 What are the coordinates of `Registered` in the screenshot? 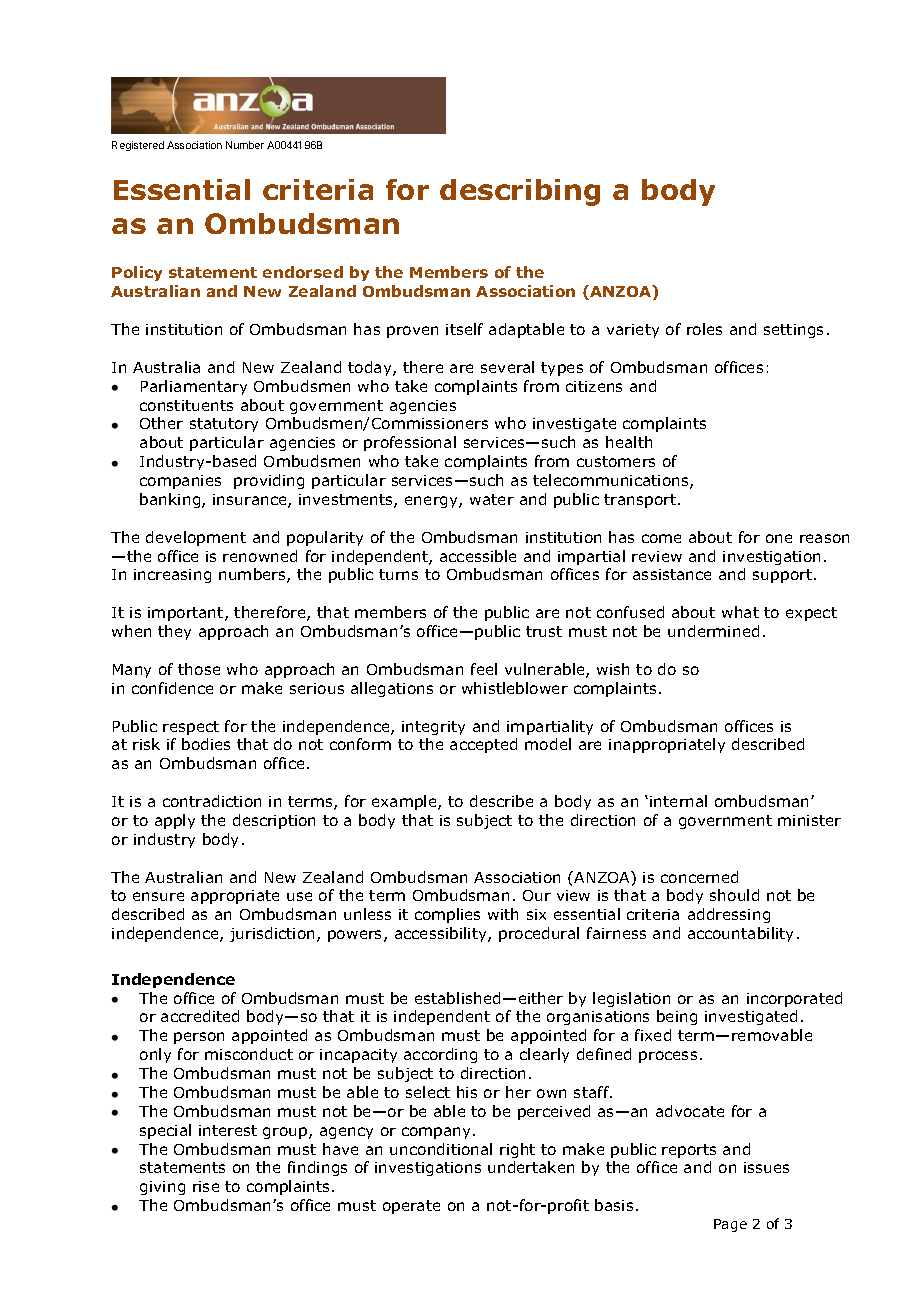 It's located at (138, 146).
